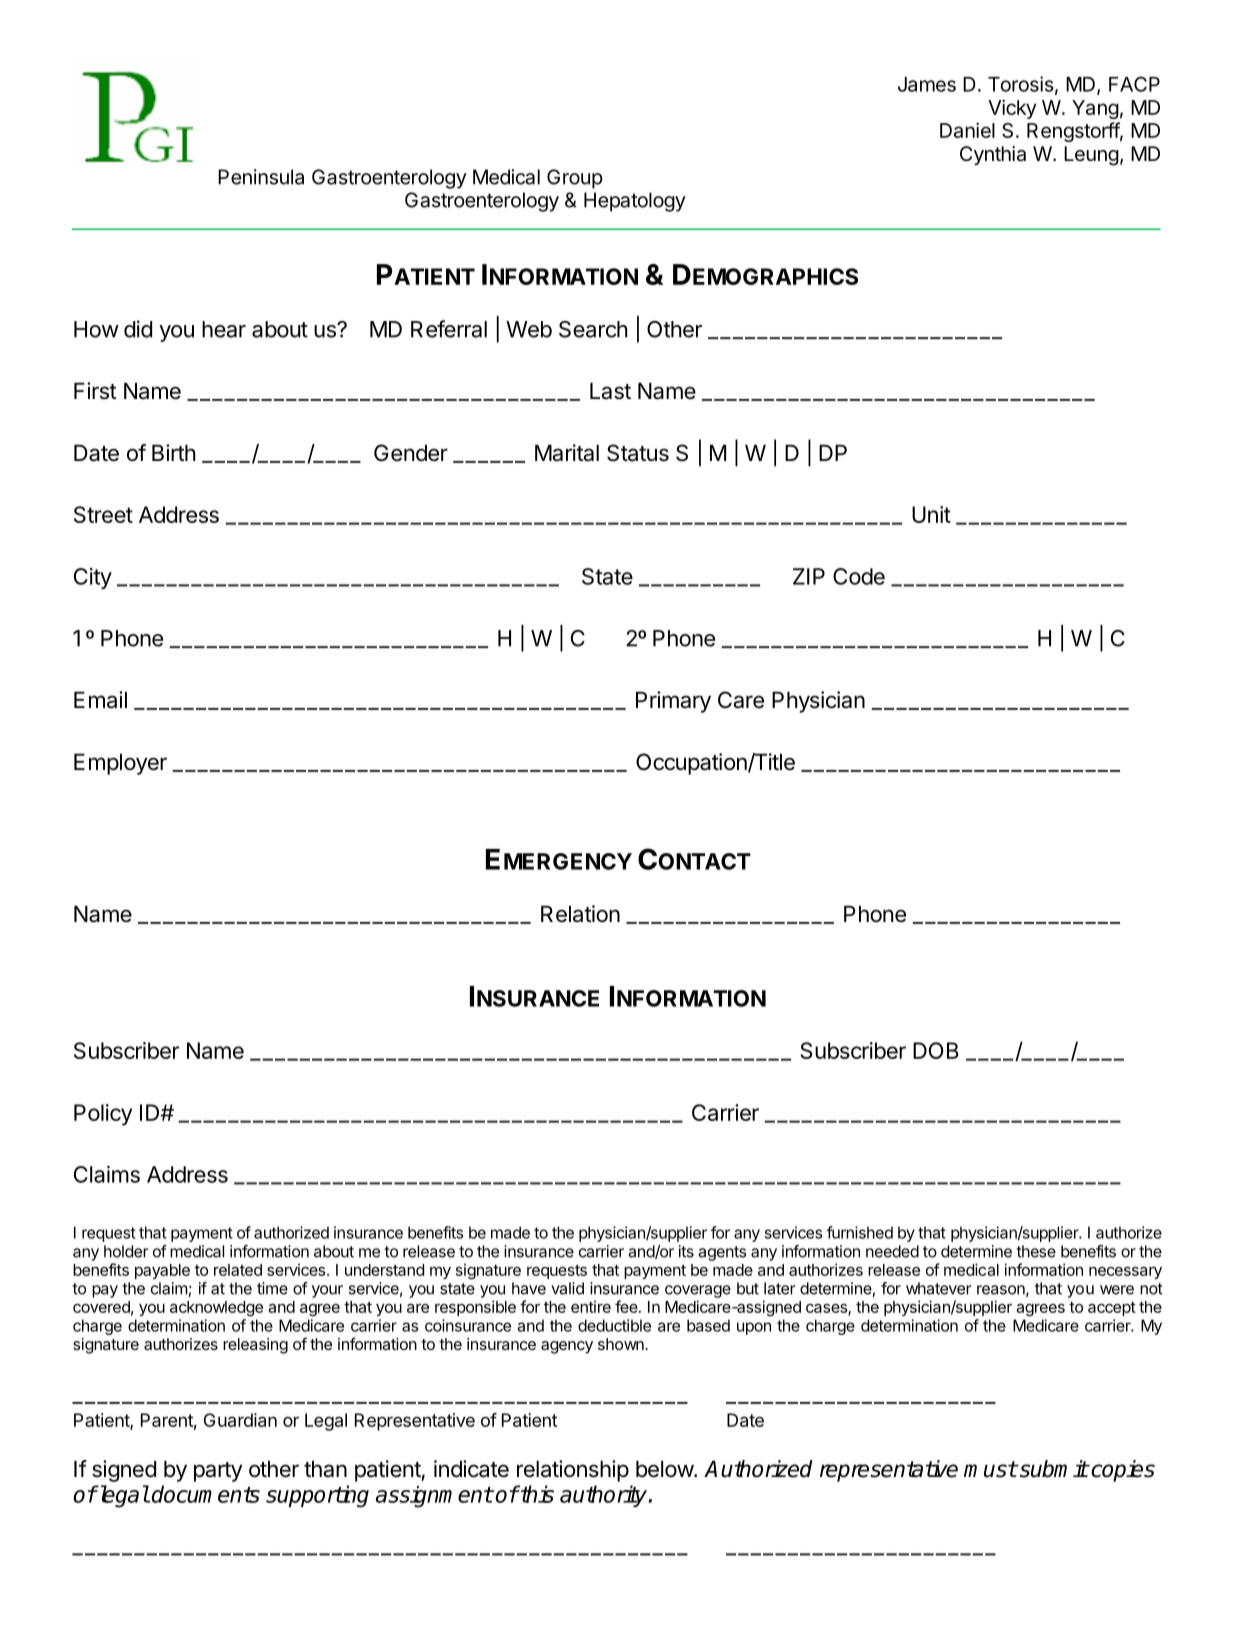 The width and height of the screenshot is (1234, 1647). Describe the element at coordinates (103, 1115) in the screenshot. I see `Policy` at that location.
